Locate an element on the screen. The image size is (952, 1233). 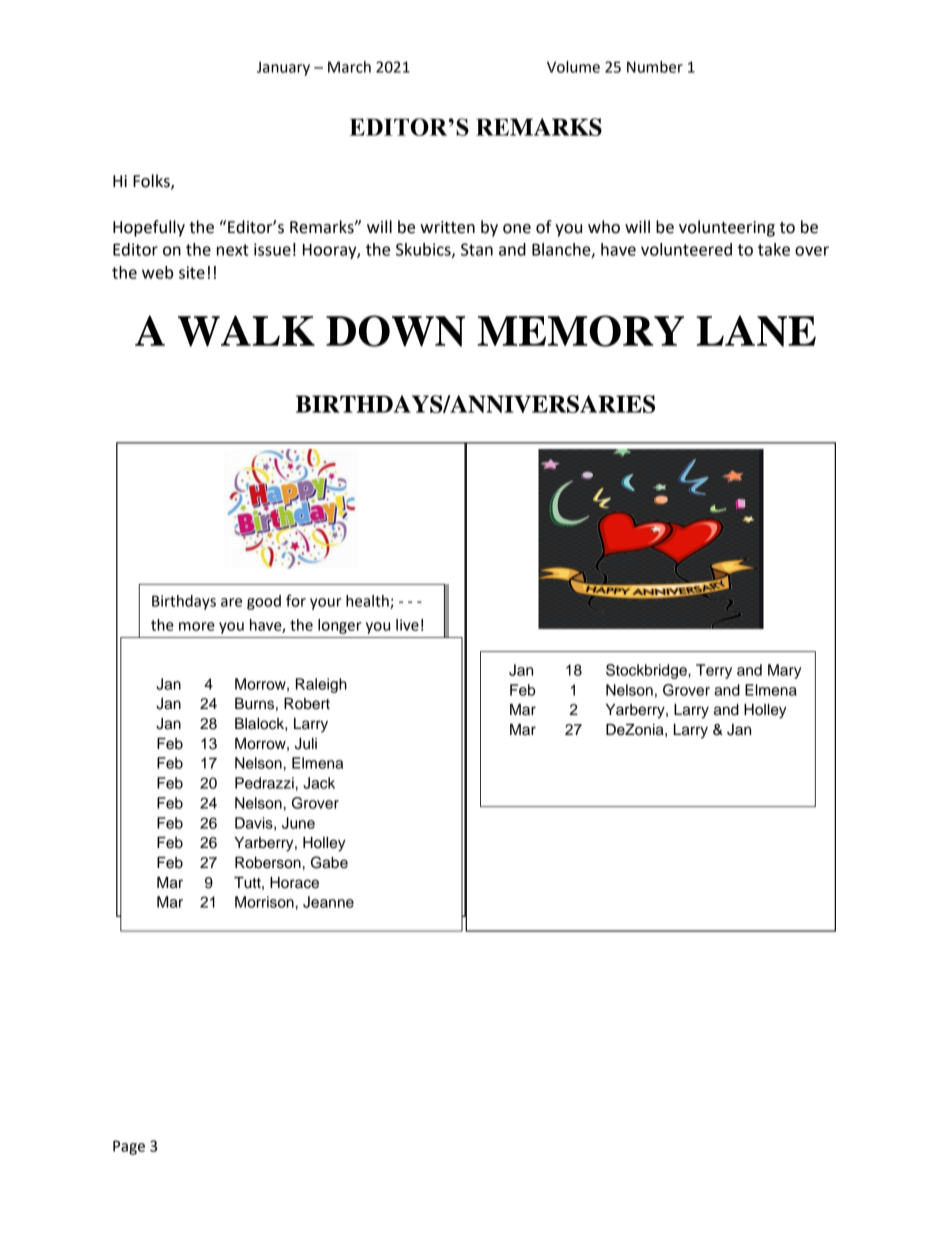
January is located at coordinates (283, 68).
